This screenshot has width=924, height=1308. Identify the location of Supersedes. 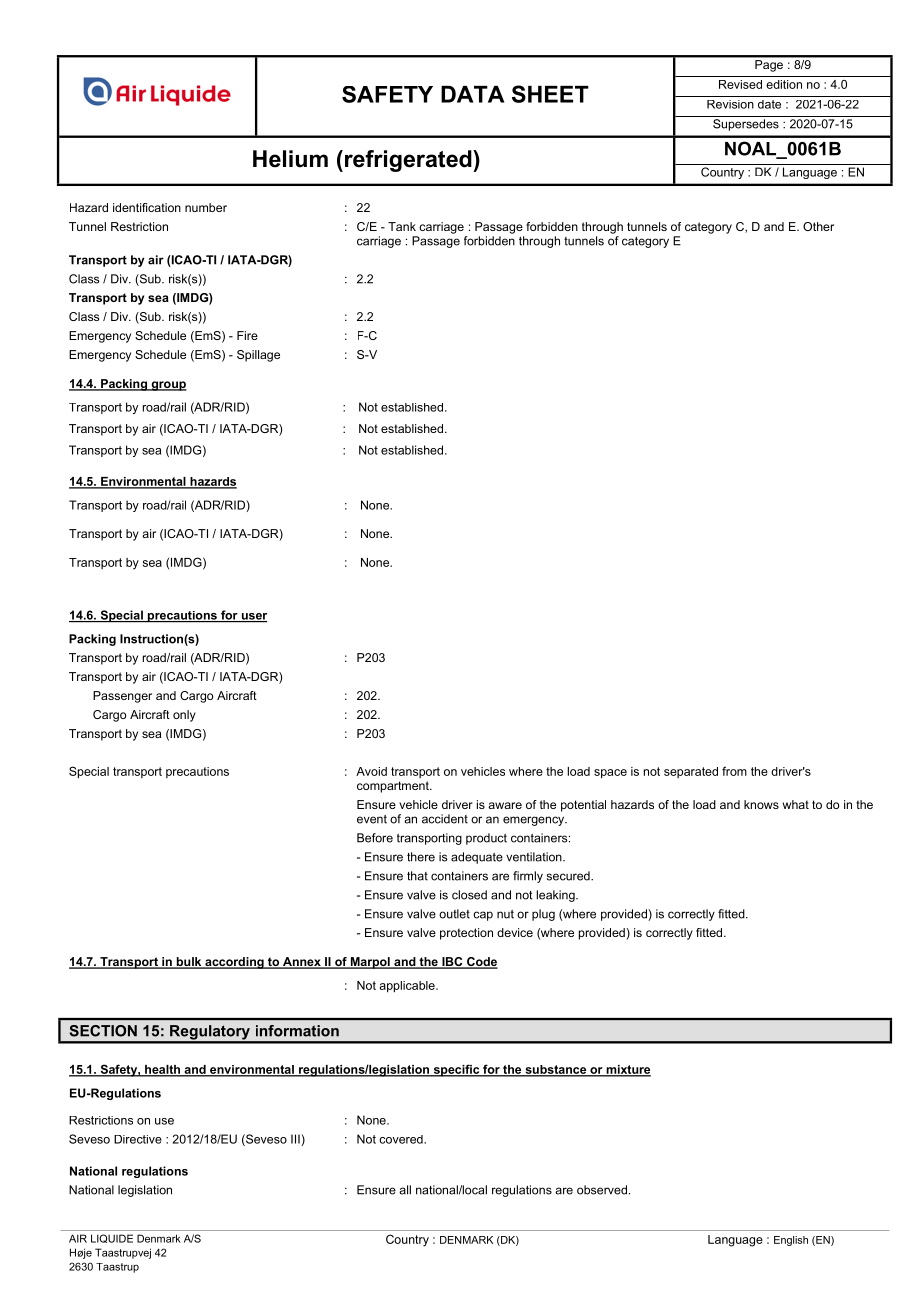
(746, 125).
